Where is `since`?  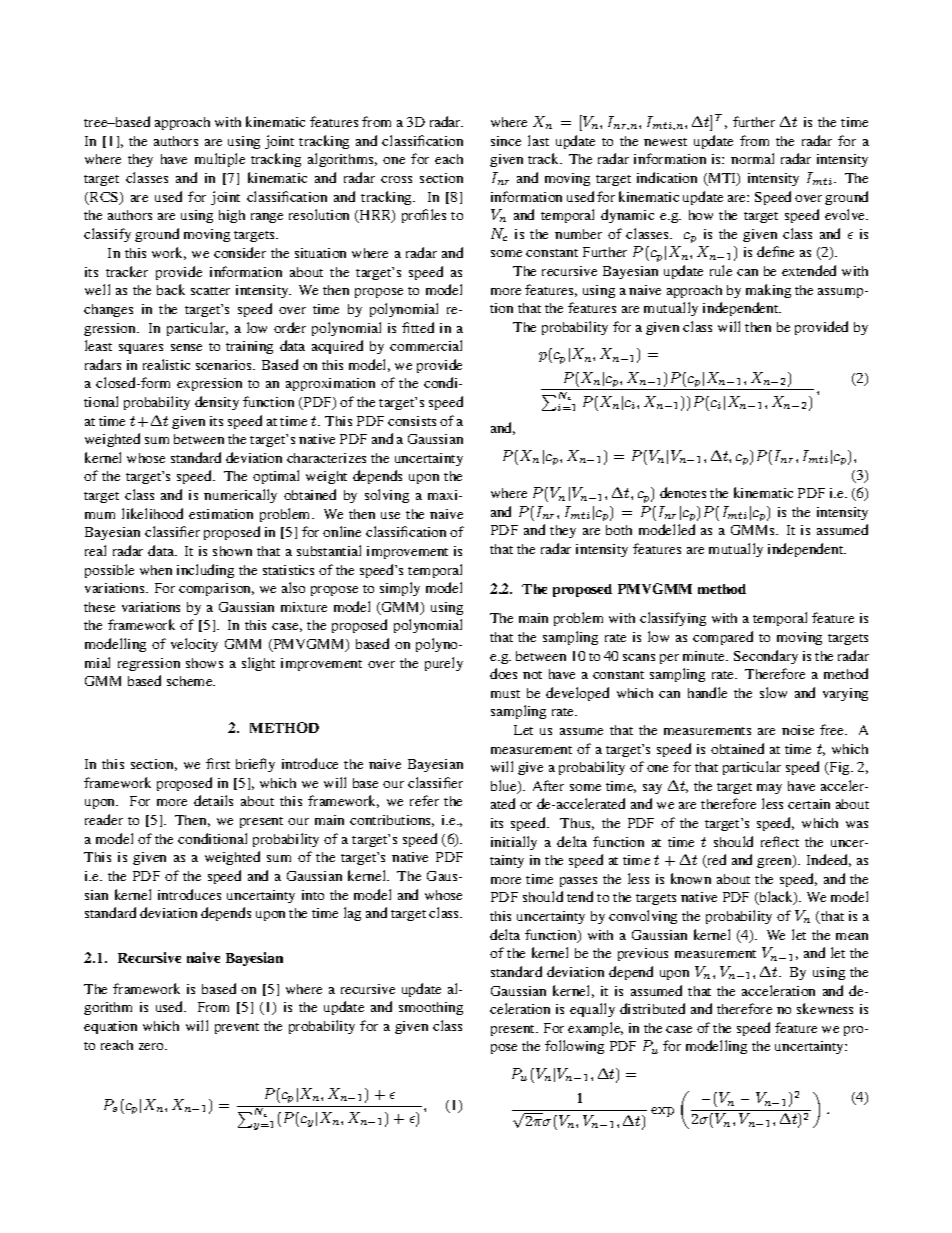
since is located at coordinates (506, 141).
